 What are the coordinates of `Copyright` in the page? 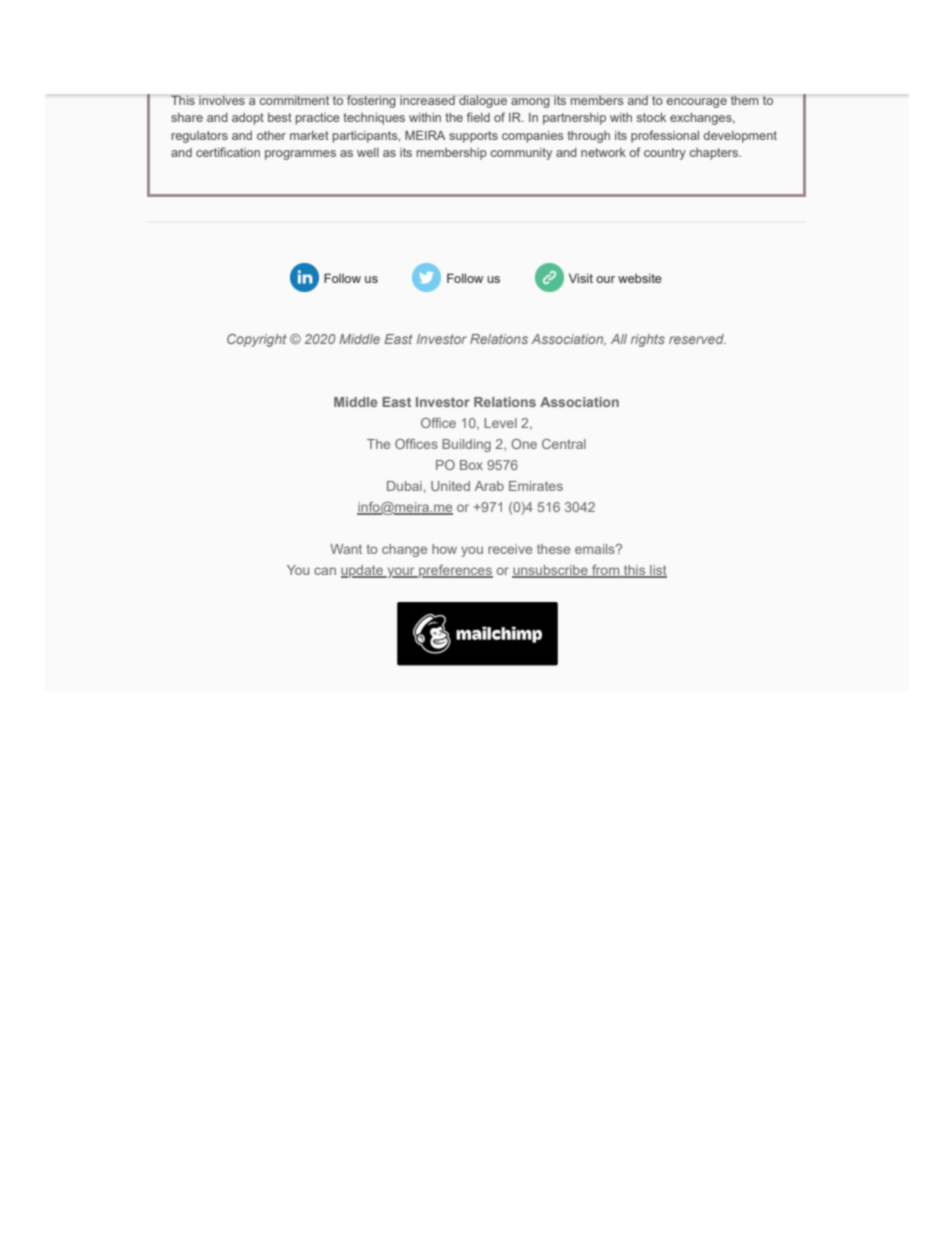 It's located at (257, 340).
